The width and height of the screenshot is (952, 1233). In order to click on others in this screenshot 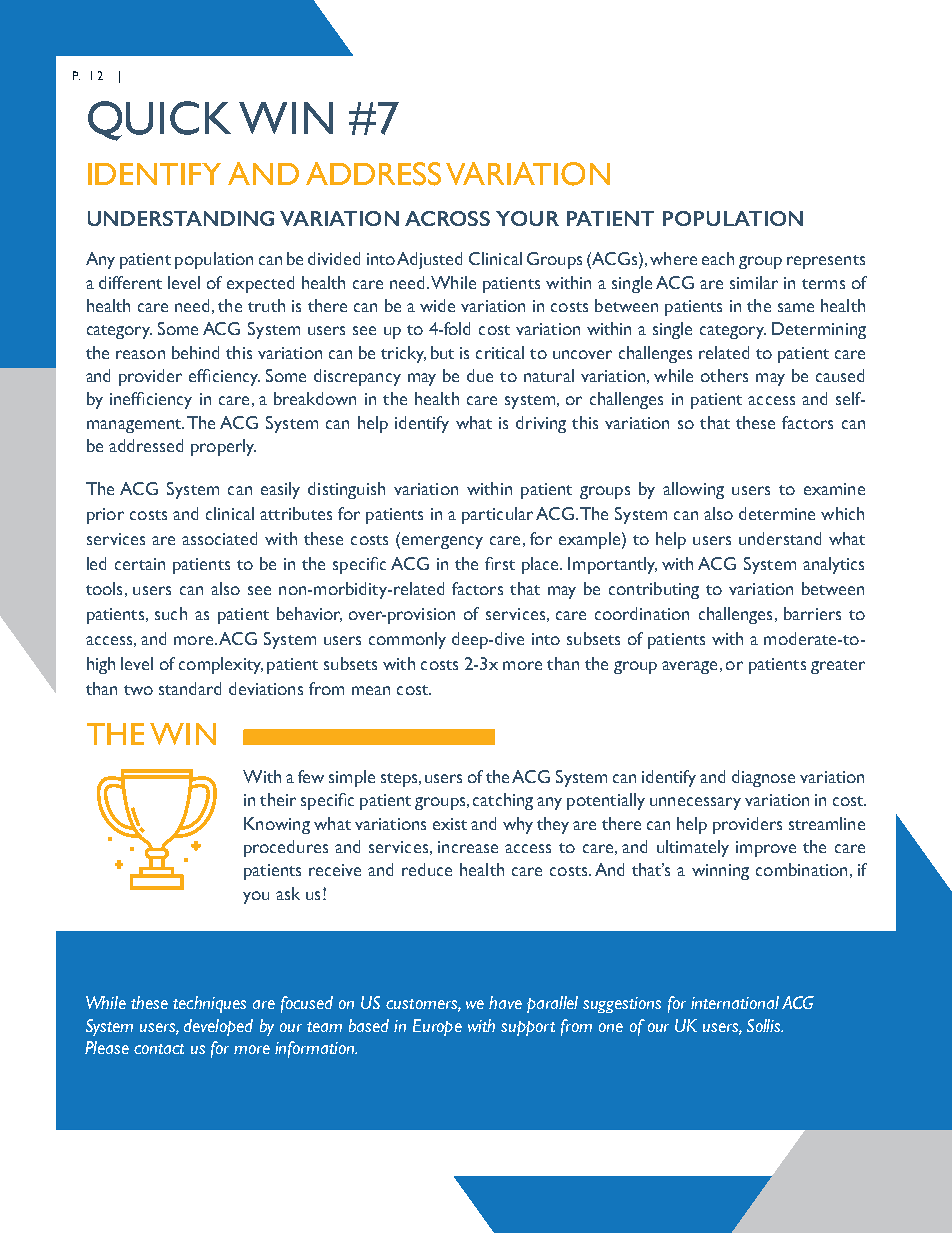, I will do `click(724, 375)`.
